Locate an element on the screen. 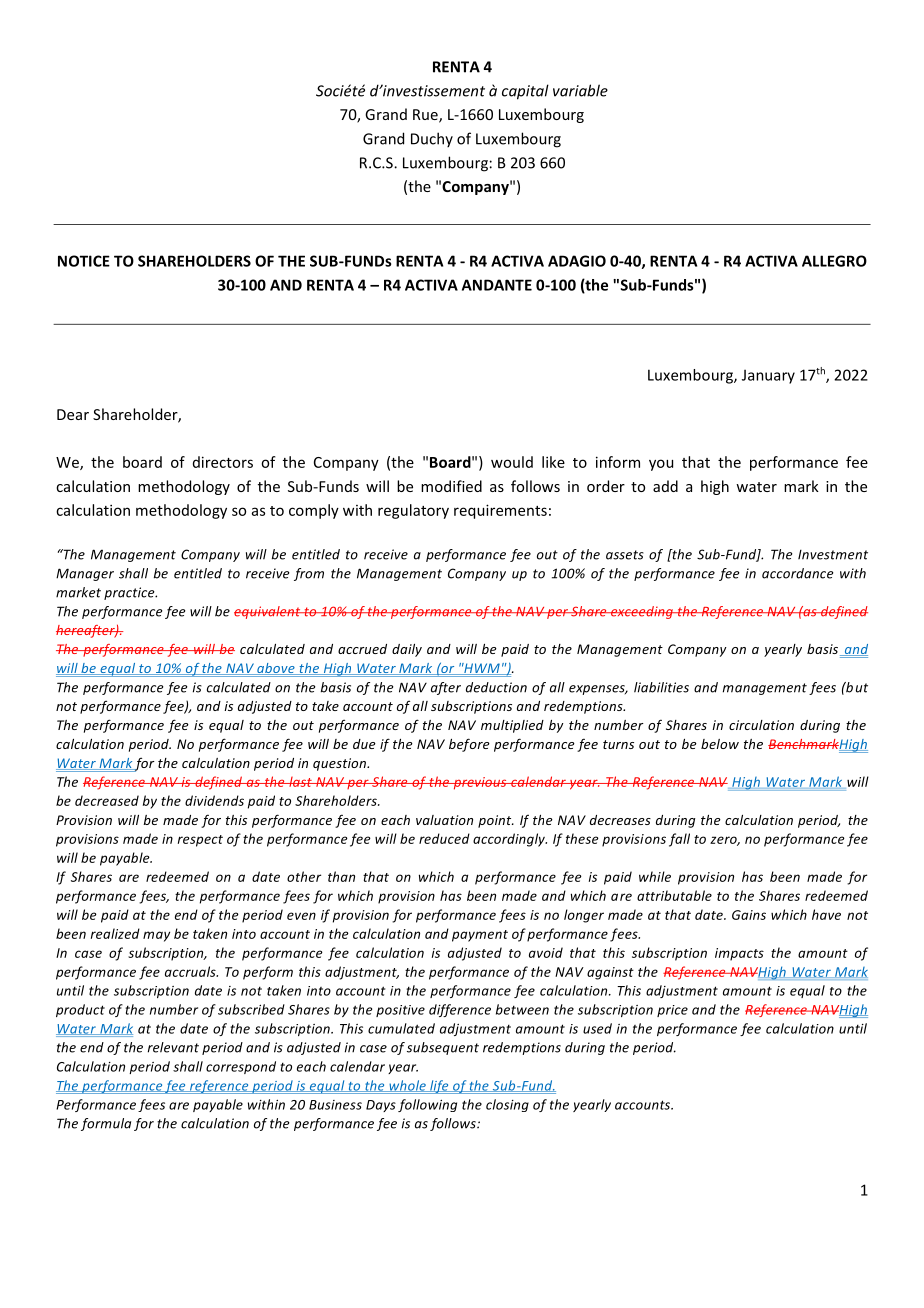  would is located at coordinates (512, 462).
